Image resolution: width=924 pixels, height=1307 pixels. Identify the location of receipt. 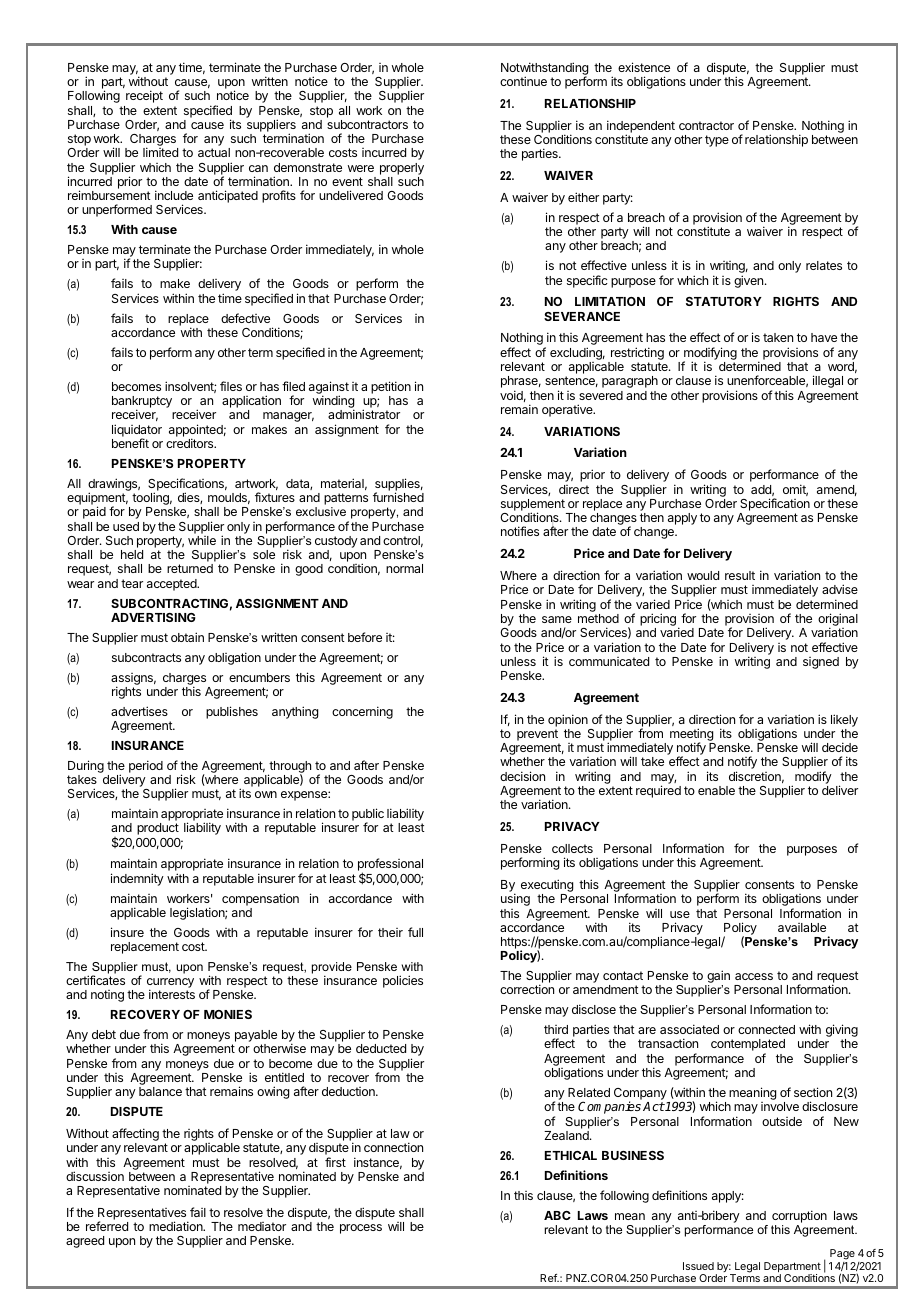
(144, 96).
